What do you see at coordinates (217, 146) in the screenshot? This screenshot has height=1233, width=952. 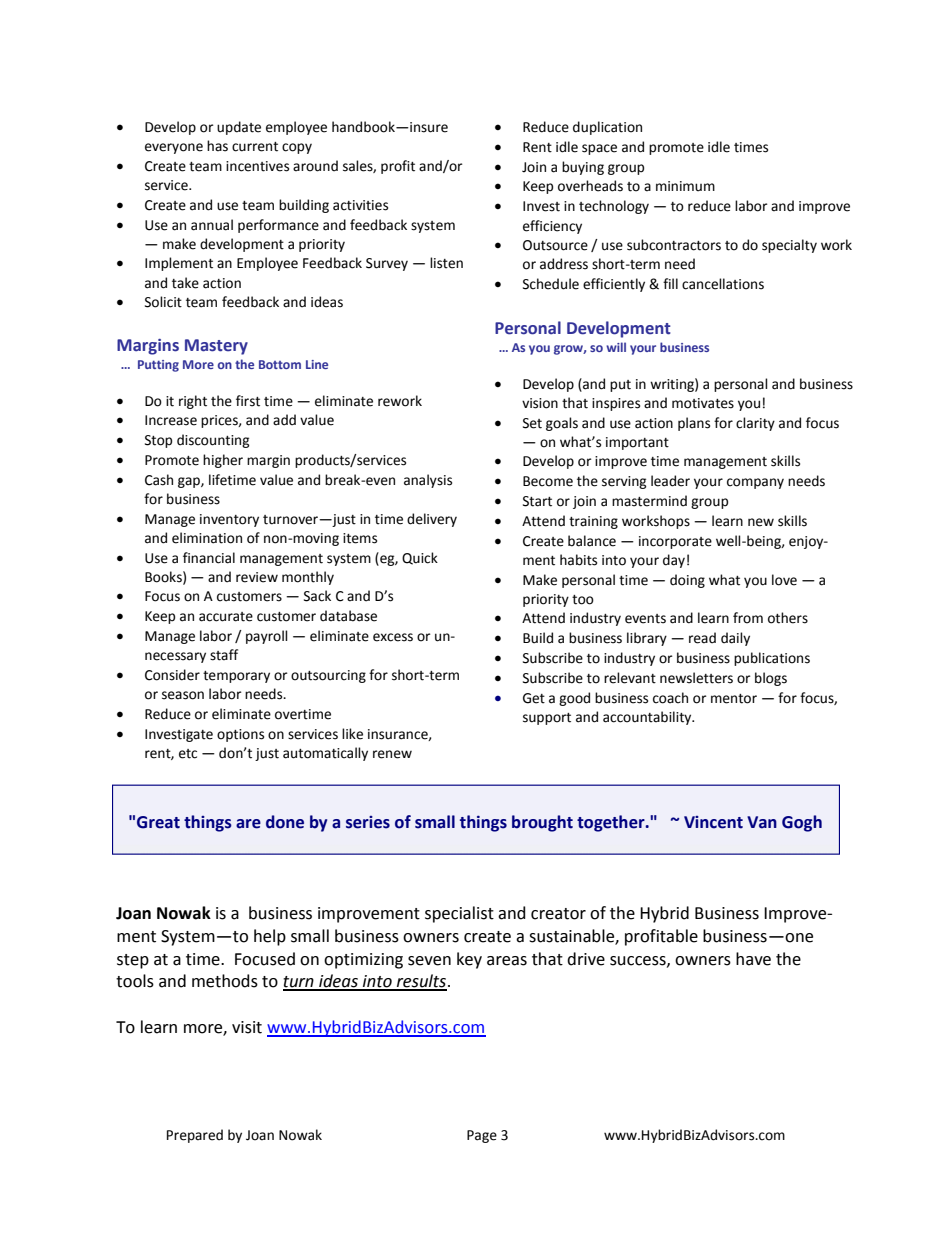 I see `has` at bounding box center [217, 146].
